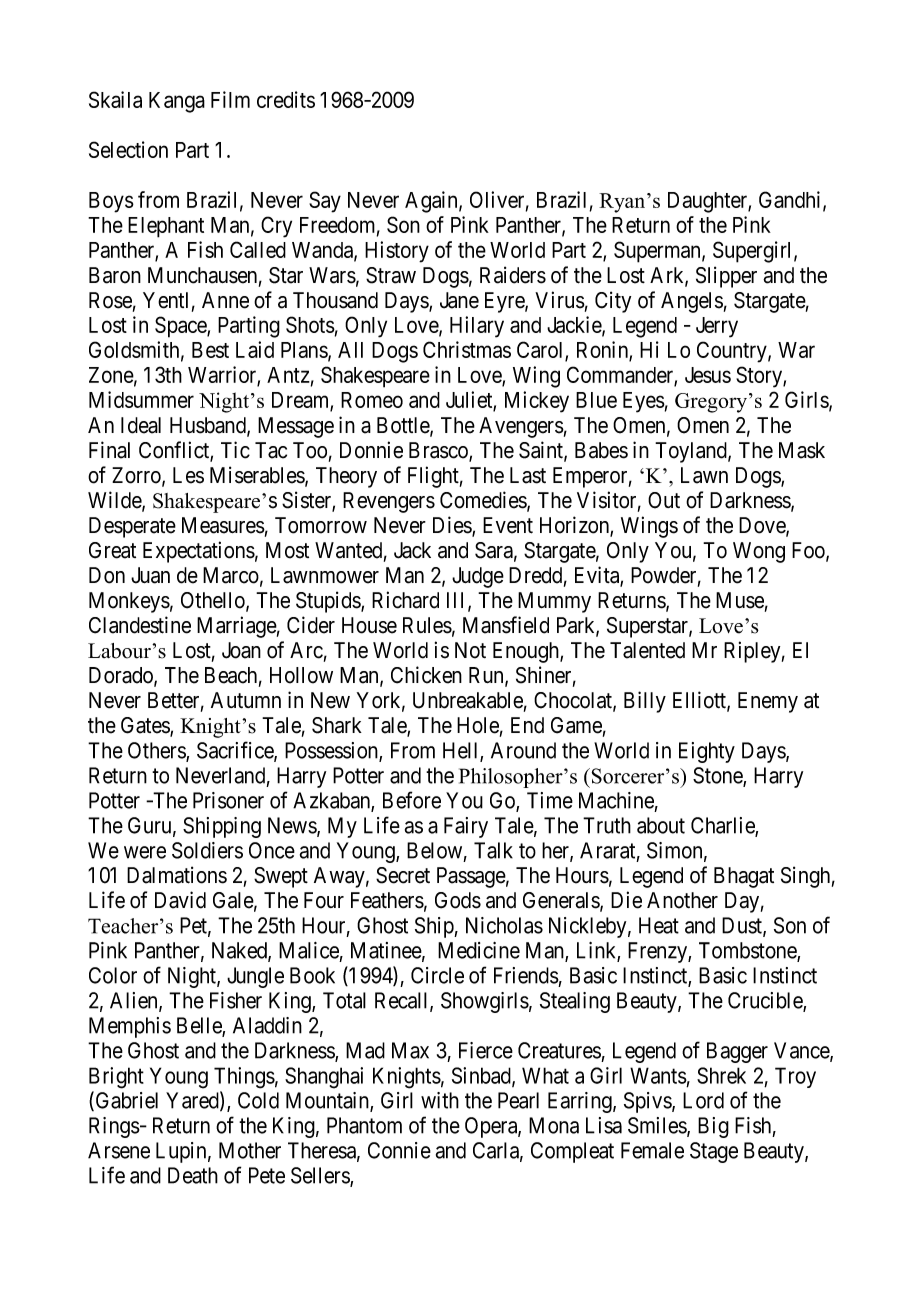 This page has width=924, height=1308. What do you see at coordinates (241, 650) in the page?
I see `Joan` at bounding box center [241, 650].
